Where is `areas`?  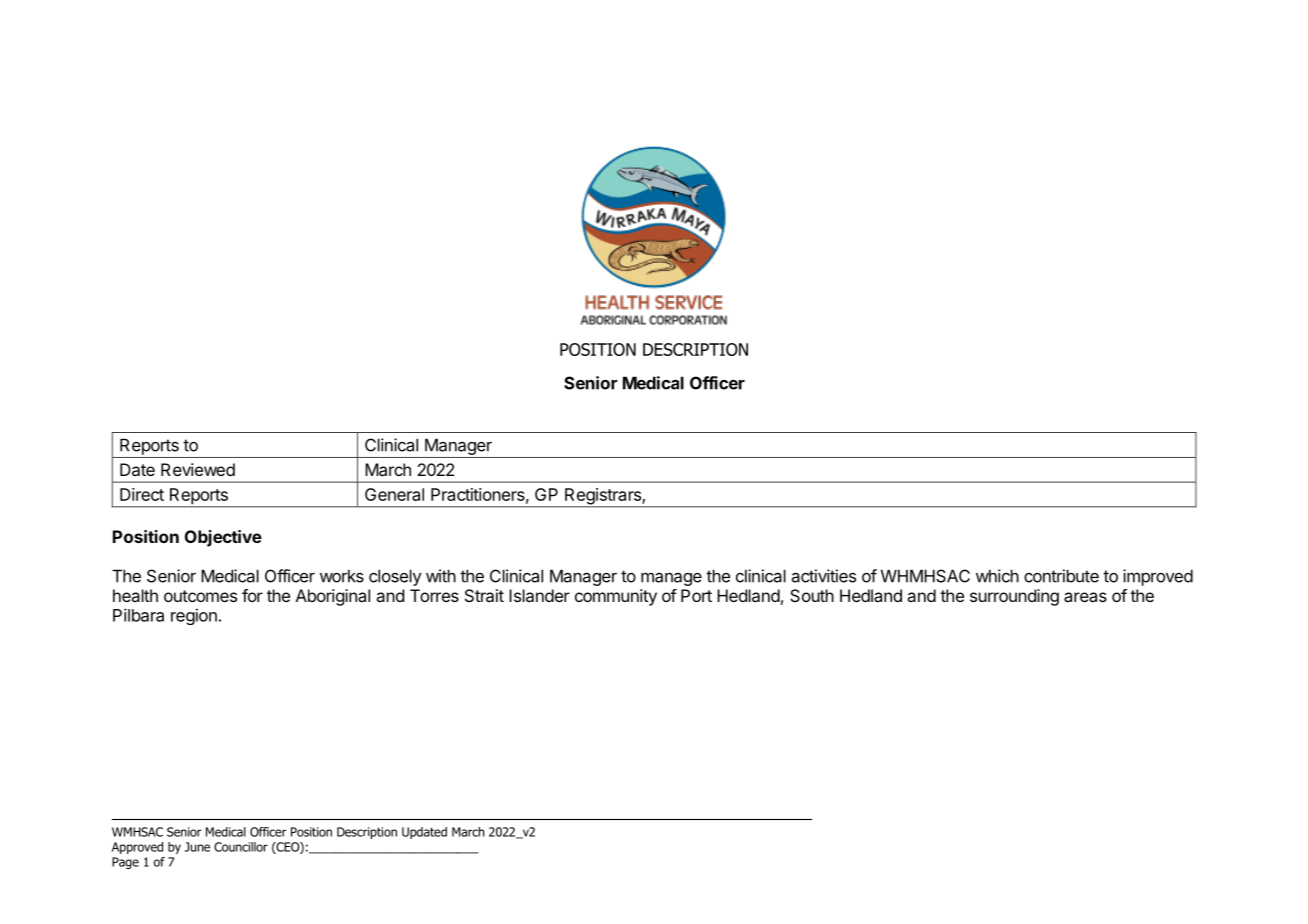
areas is located at coordinates (1085, 597).
